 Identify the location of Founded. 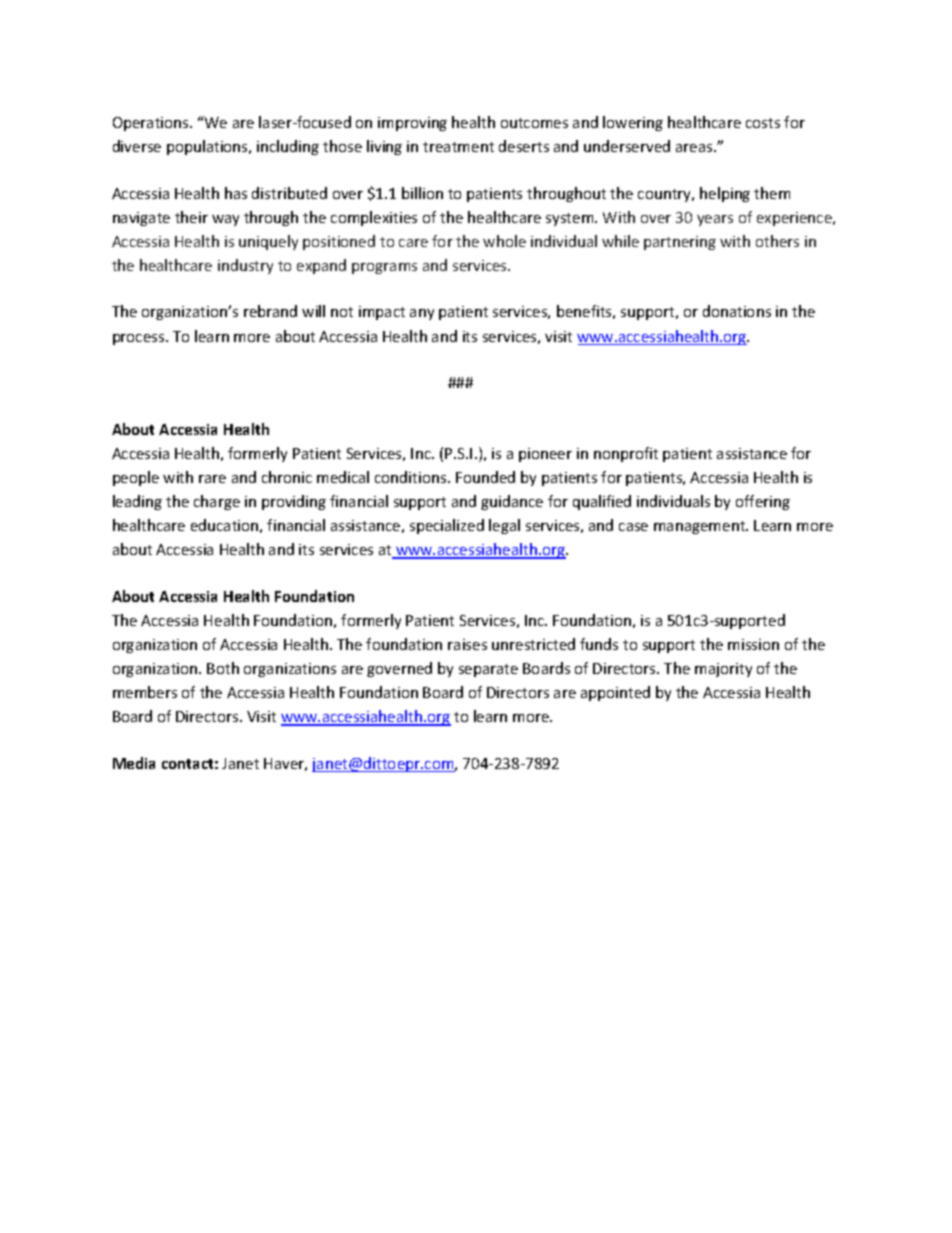
(485, 477).
